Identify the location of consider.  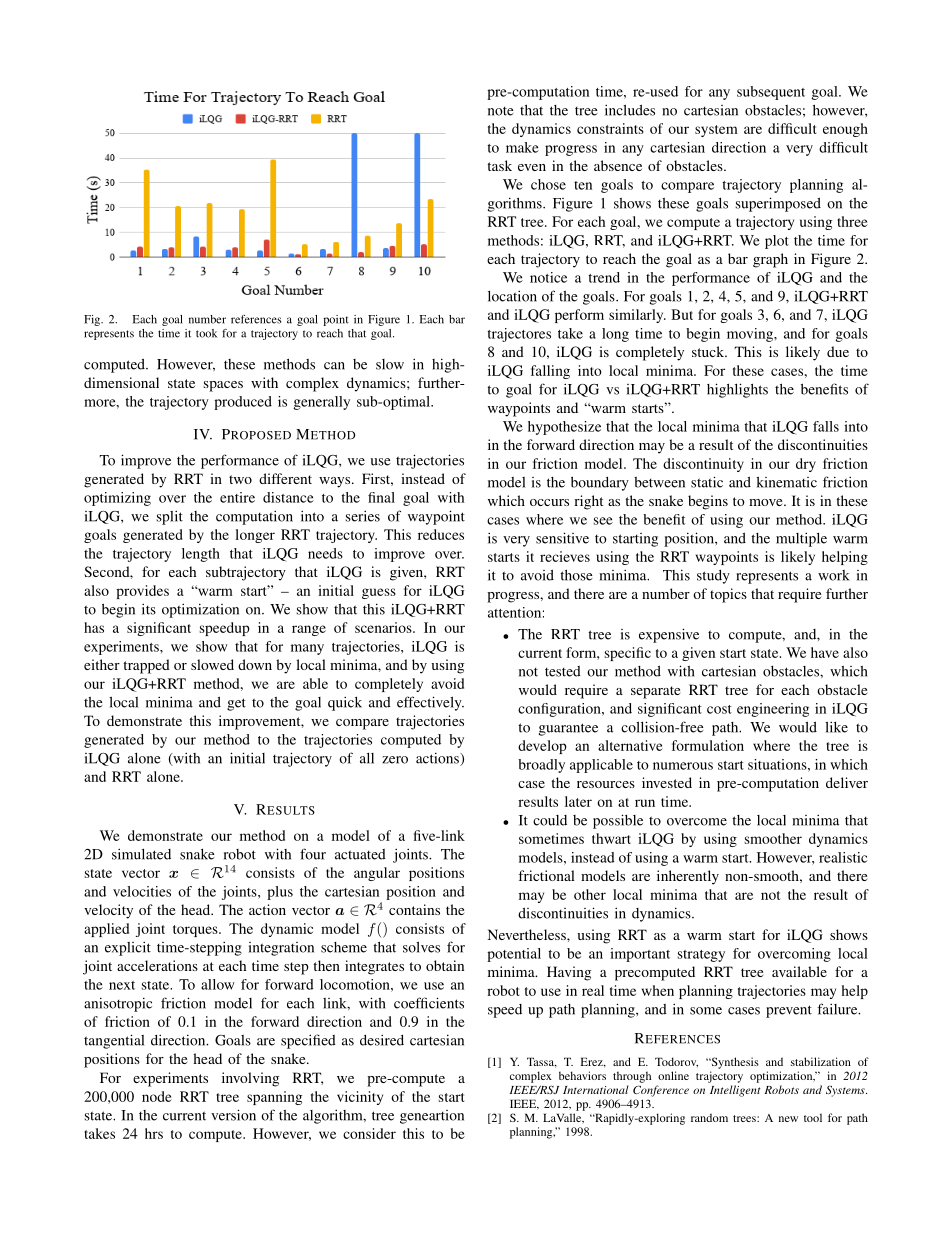
(369, 1133).
